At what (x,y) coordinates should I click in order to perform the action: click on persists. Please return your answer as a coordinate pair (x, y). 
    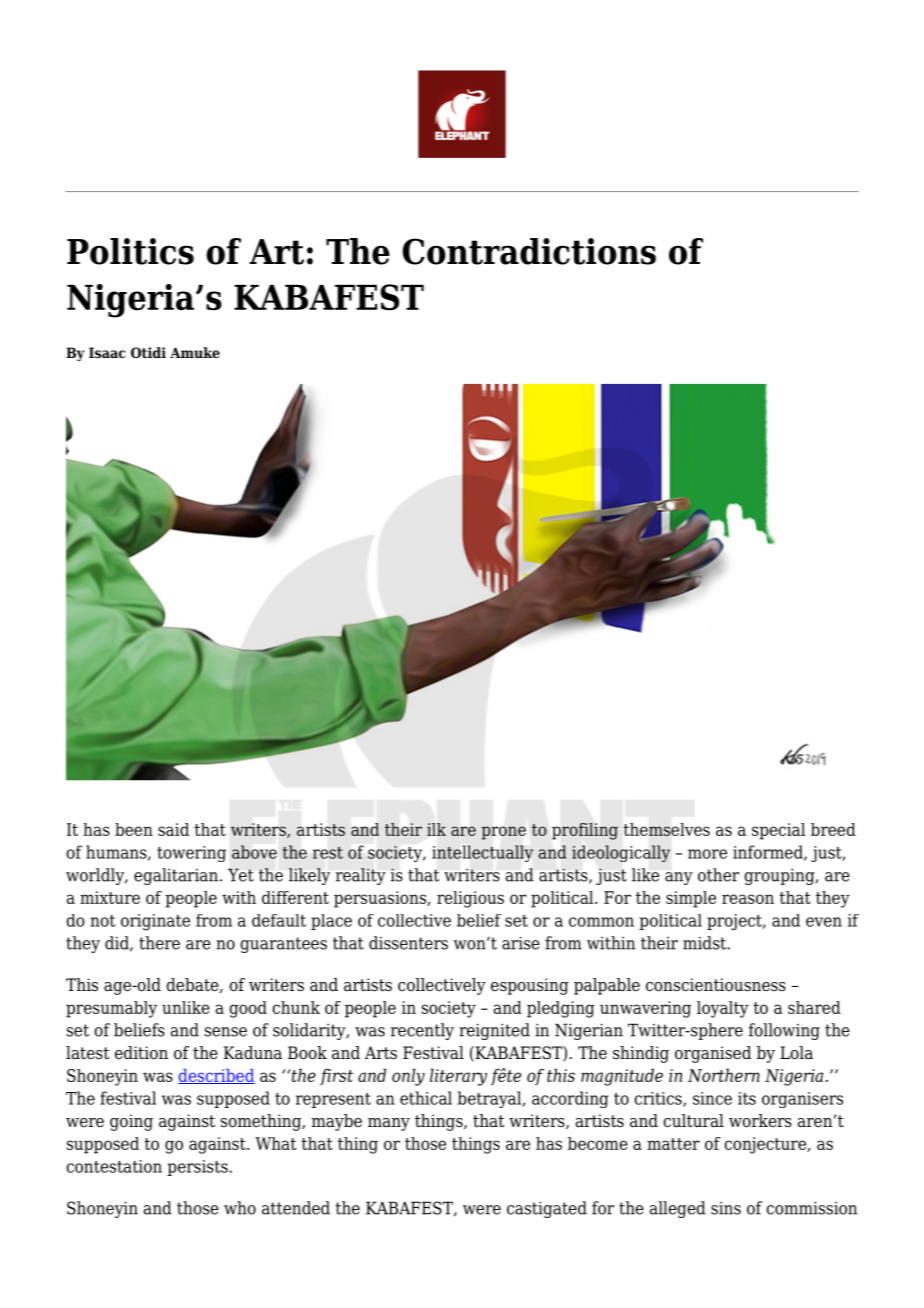
    Looking at the image, I should click on (198, 1168).
